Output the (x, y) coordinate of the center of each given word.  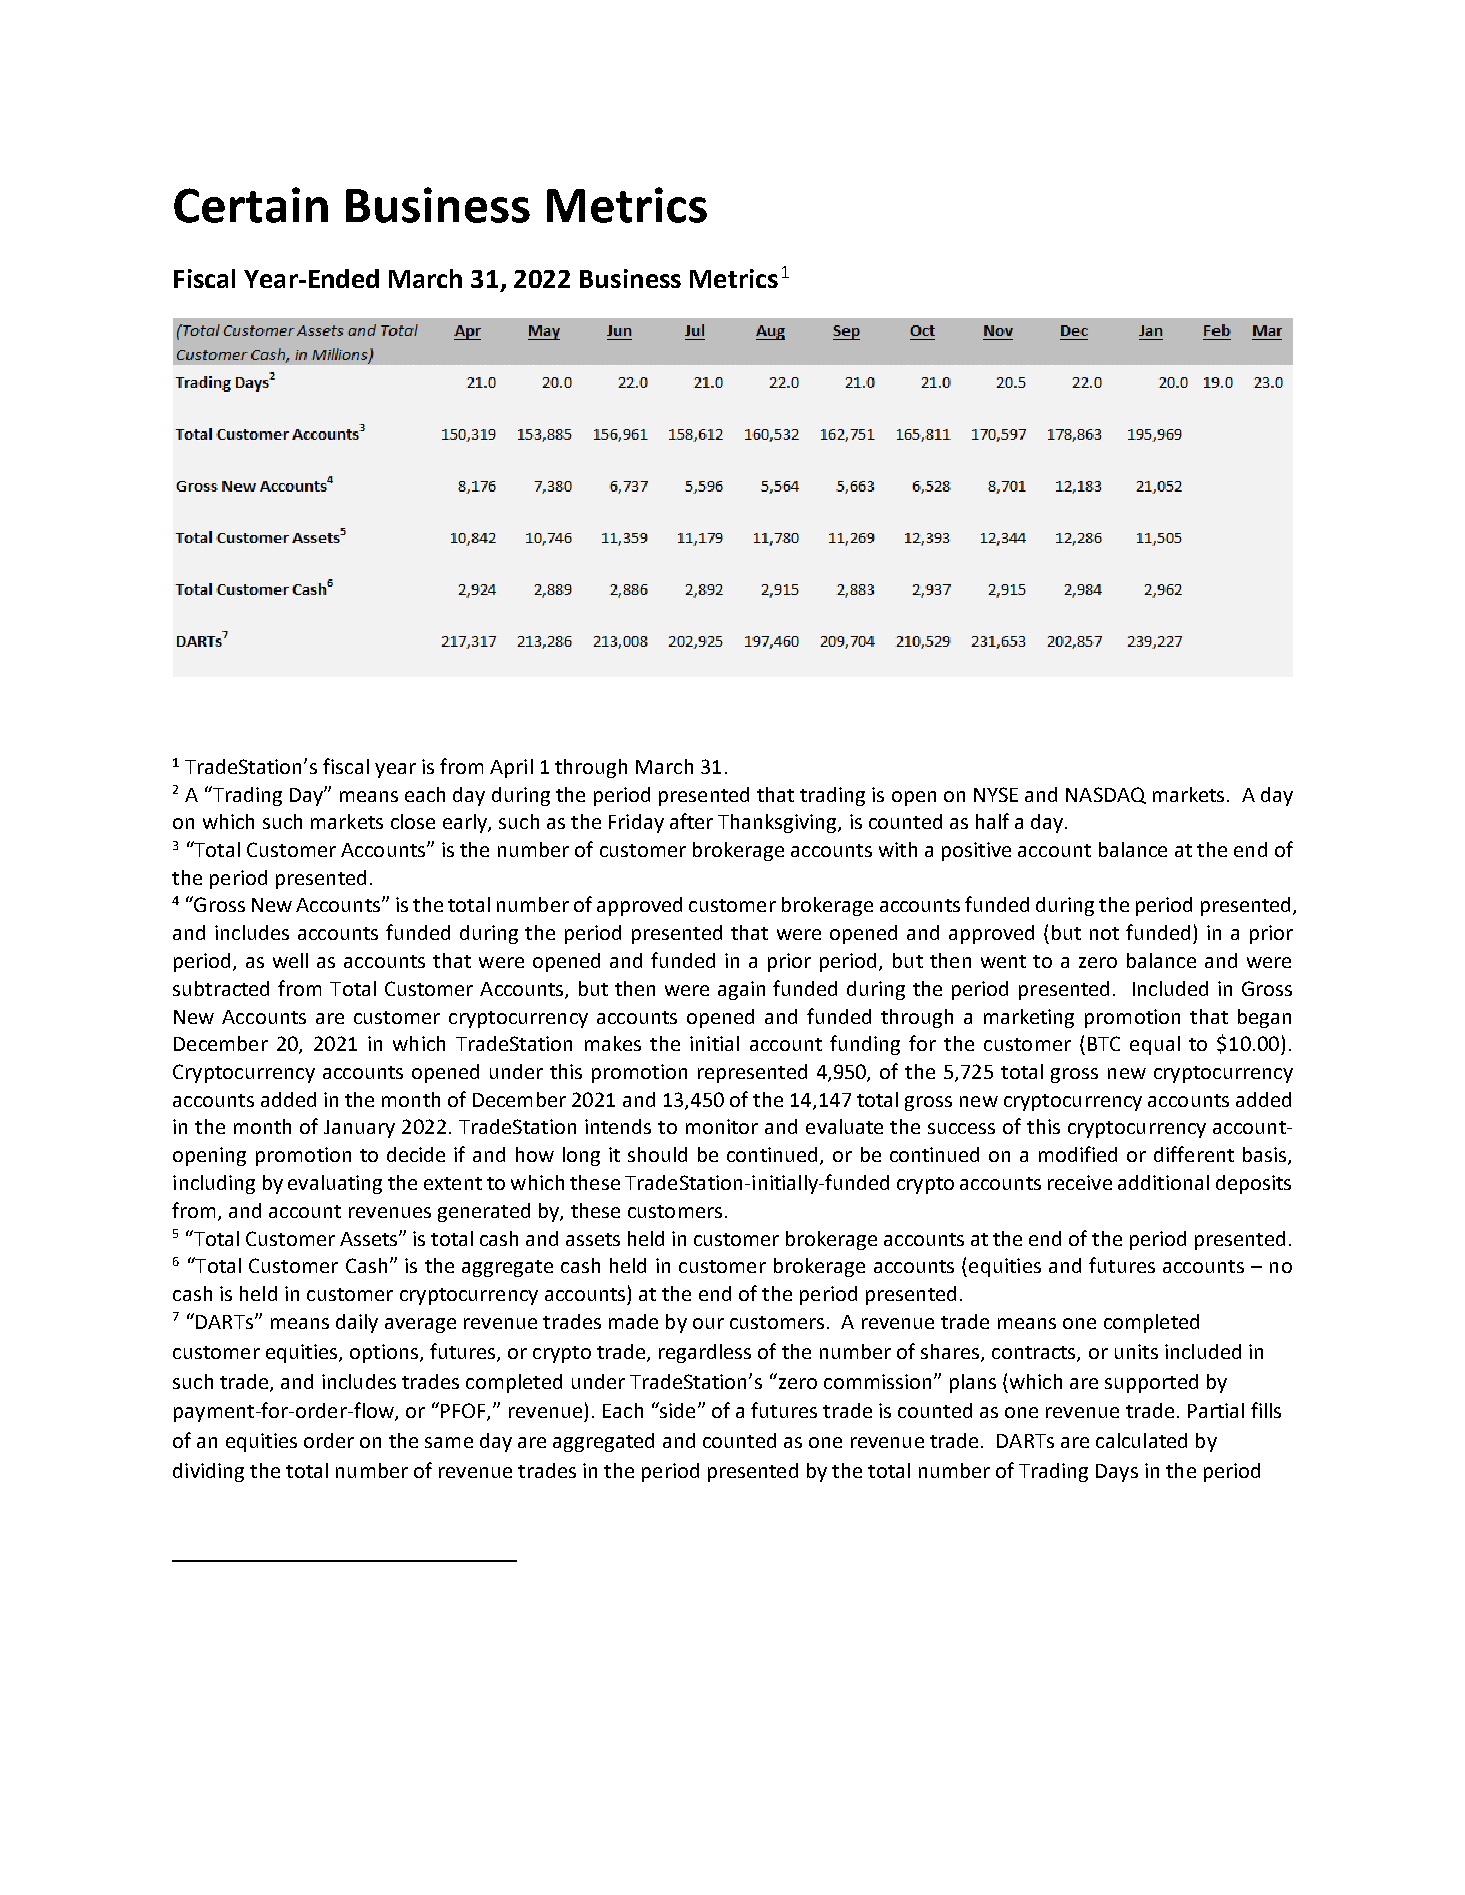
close (413, 821)
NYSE (996, 794)
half (992, 821)
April (511, 768)
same (449, 1442)
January (359, 1129)
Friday (636, 823)
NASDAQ (1106, 795)
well (290, 960)
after (691, 821)
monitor (722, 1126)
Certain (251, 205)
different (1194, 1154)
